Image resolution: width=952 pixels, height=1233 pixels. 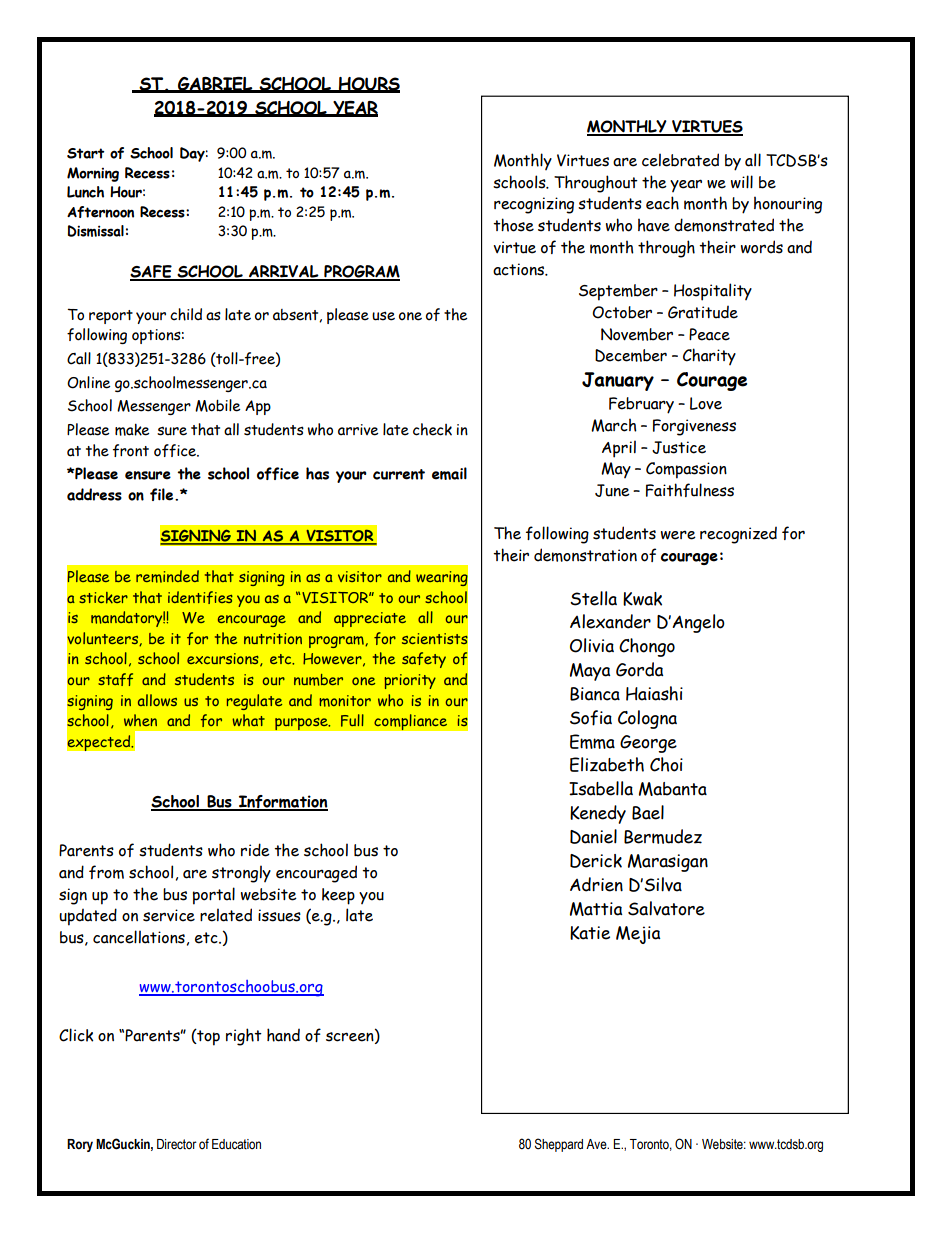 What do you see at coordinates (742, 182) in the page?
I see `will` at bounding box center [742, 182].
